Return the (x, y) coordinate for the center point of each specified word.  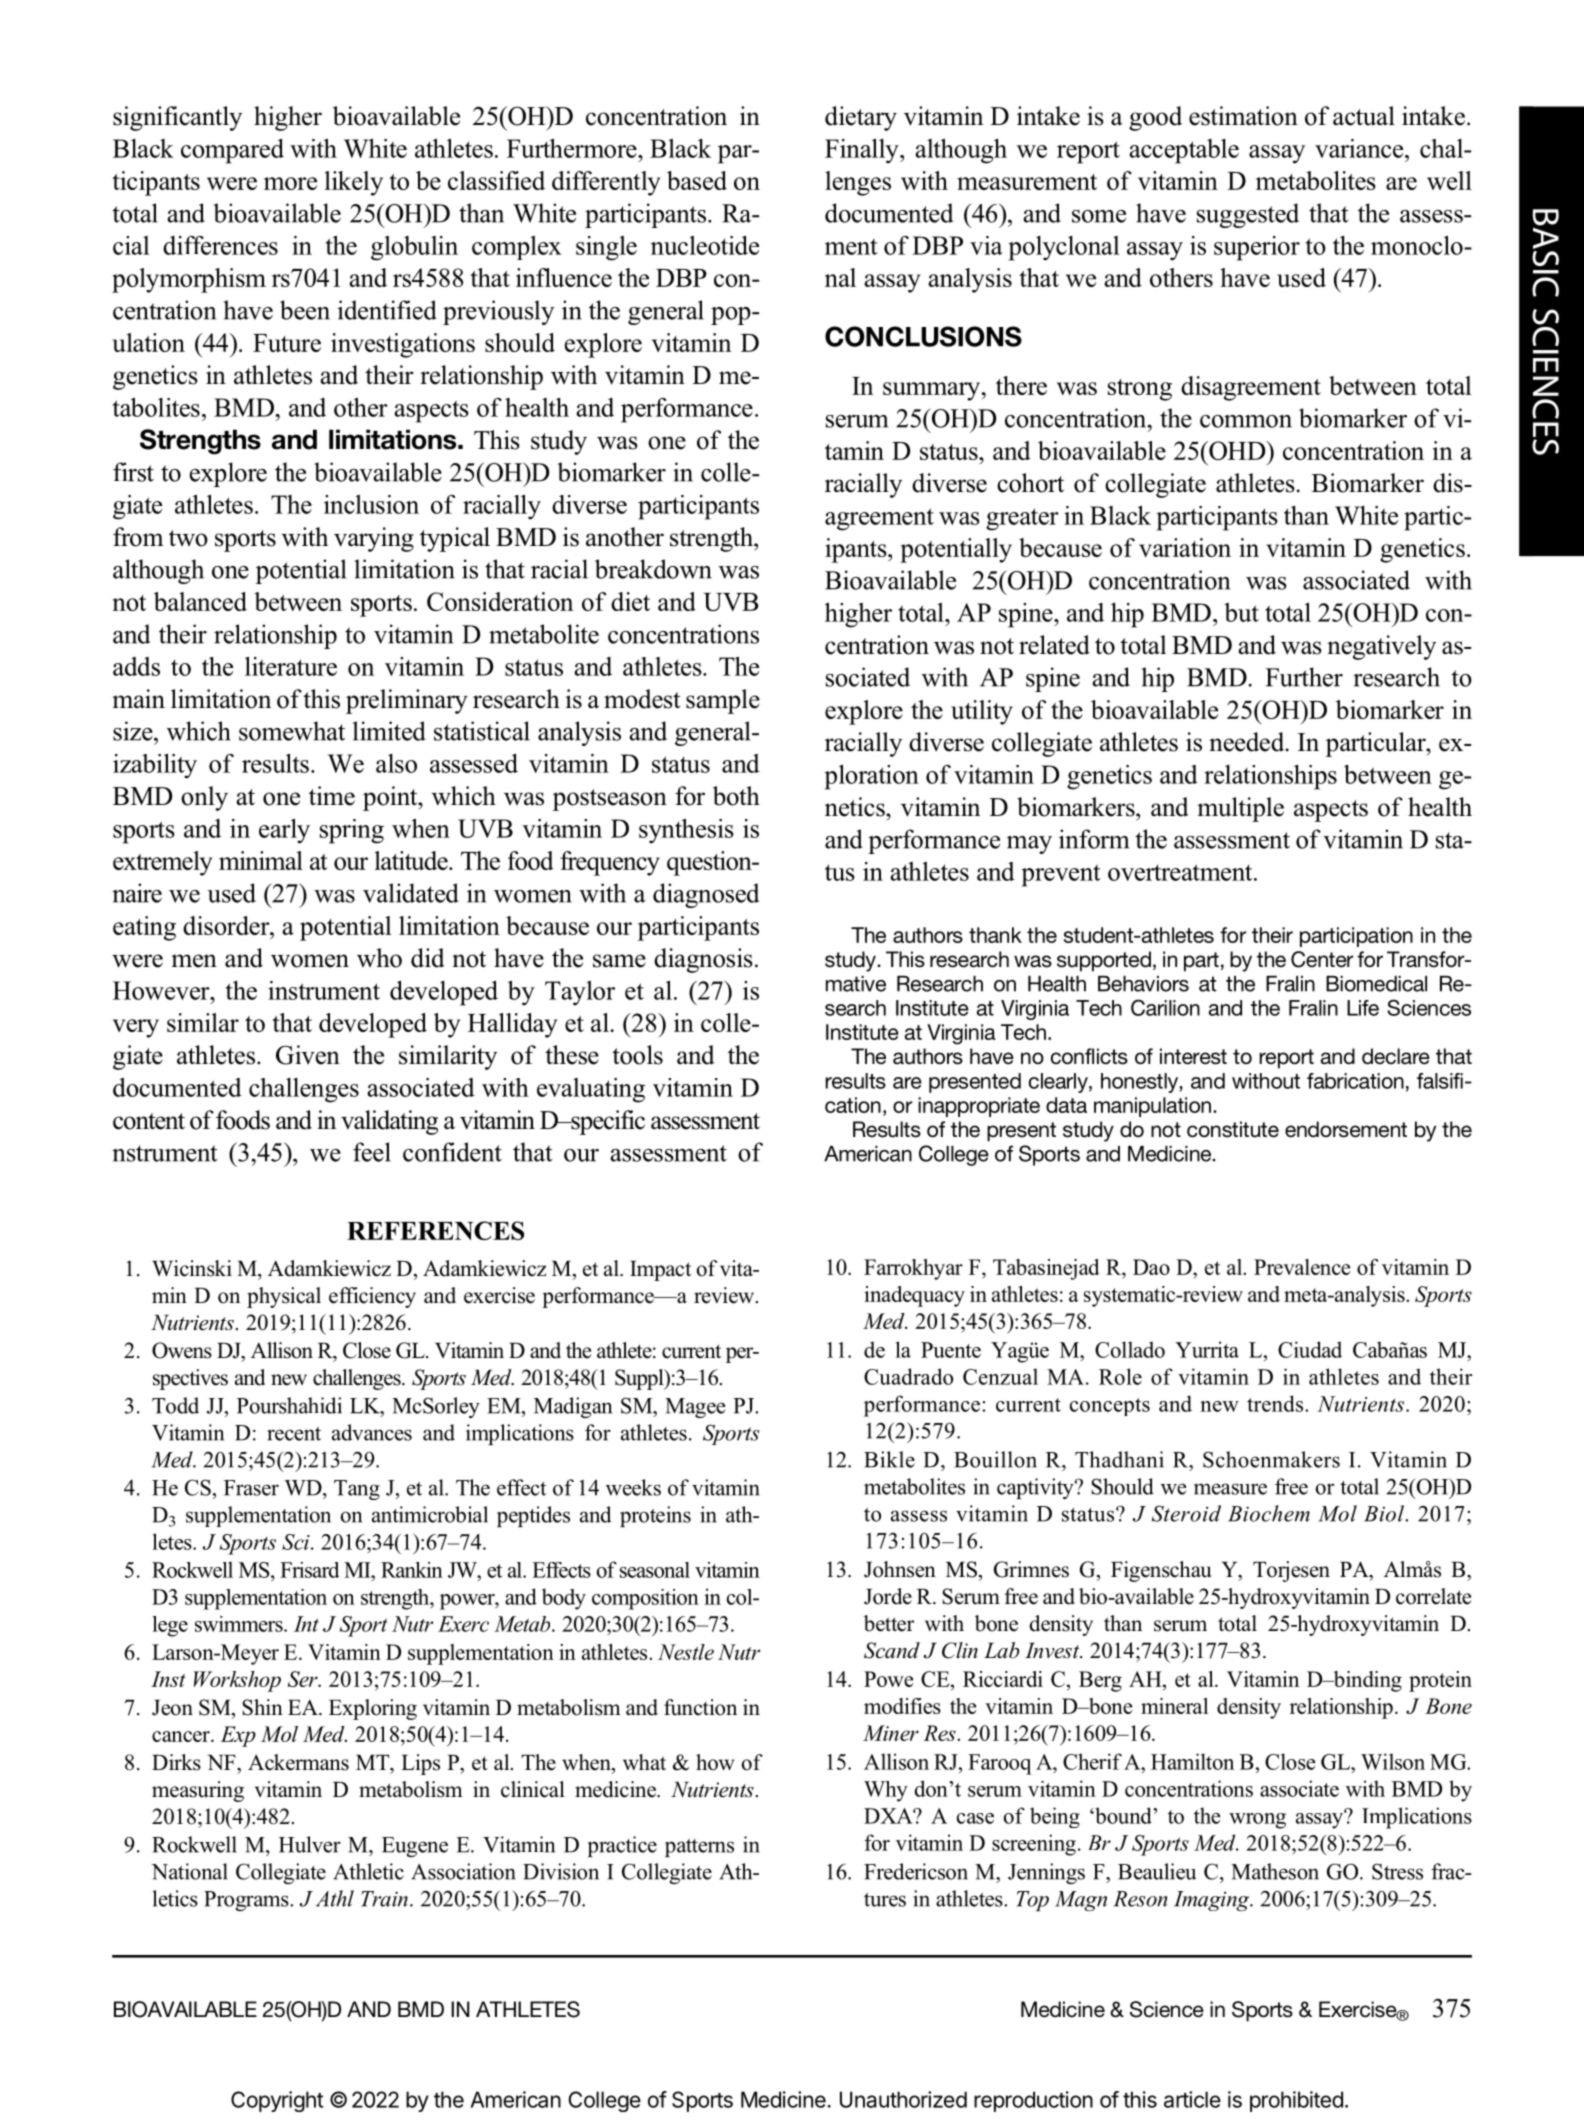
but (1241, 612)
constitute (1233, 1129)
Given (308, 1055)
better (889, 1623)
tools (637, 1055)
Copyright (277, 2101)
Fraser (251, 1488)
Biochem (1269, 1513)
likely (354, 183)
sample (723, 701)
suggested (1248, 215)
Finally (863, 151)
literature (291, 666)
